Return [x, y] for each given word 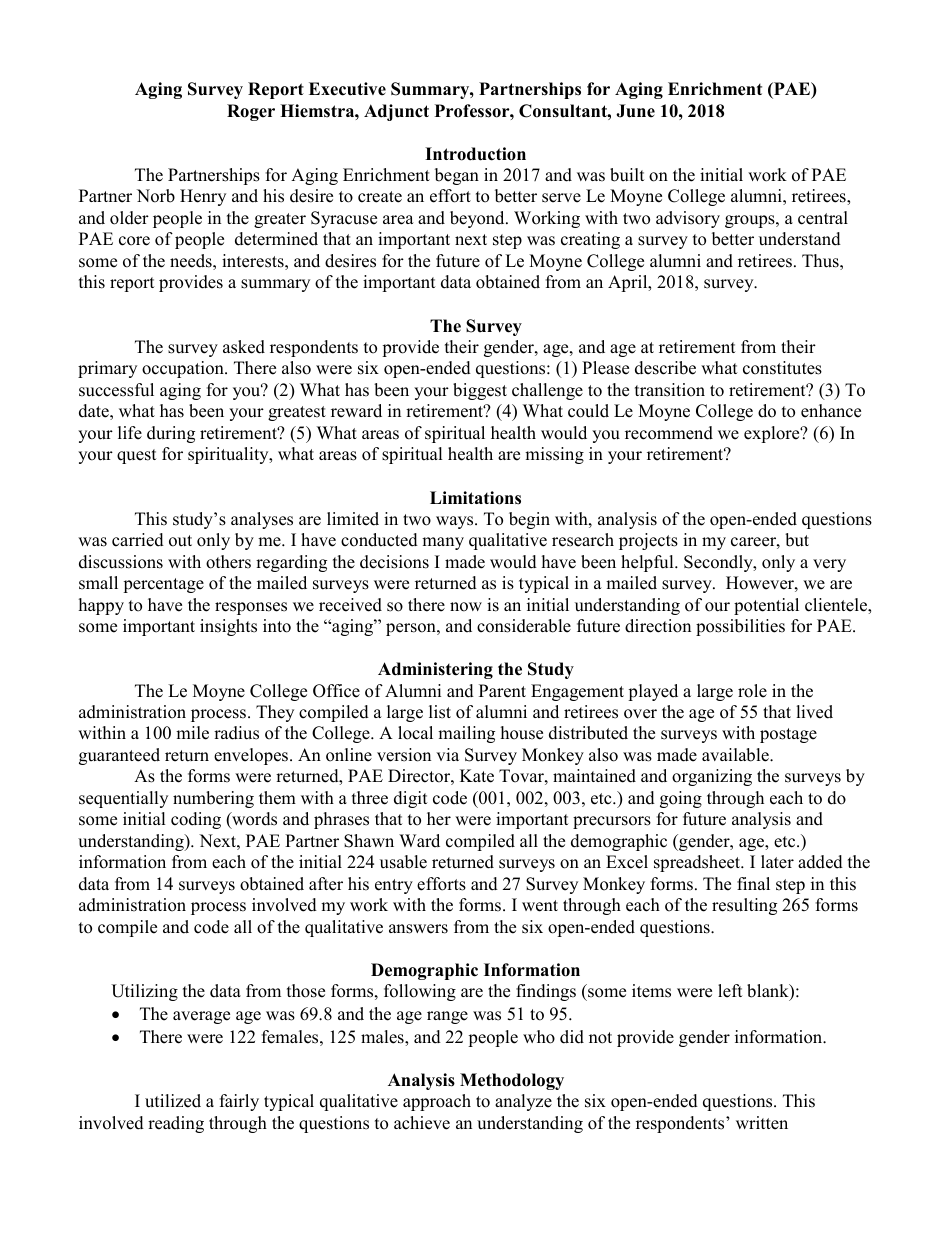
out [180, 541]
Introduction [475, 154]
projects [648, 541]
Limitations [475, 498]
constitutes [782, 368]
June [635, 111]
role [752, 691]
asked [244, 347]
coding [196, 820]
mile [192, 733]
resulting [744, 906]
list [440, 712]
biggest [480, 391]
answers [418, 929]
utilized [173, 1101]
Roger [251, 112]
